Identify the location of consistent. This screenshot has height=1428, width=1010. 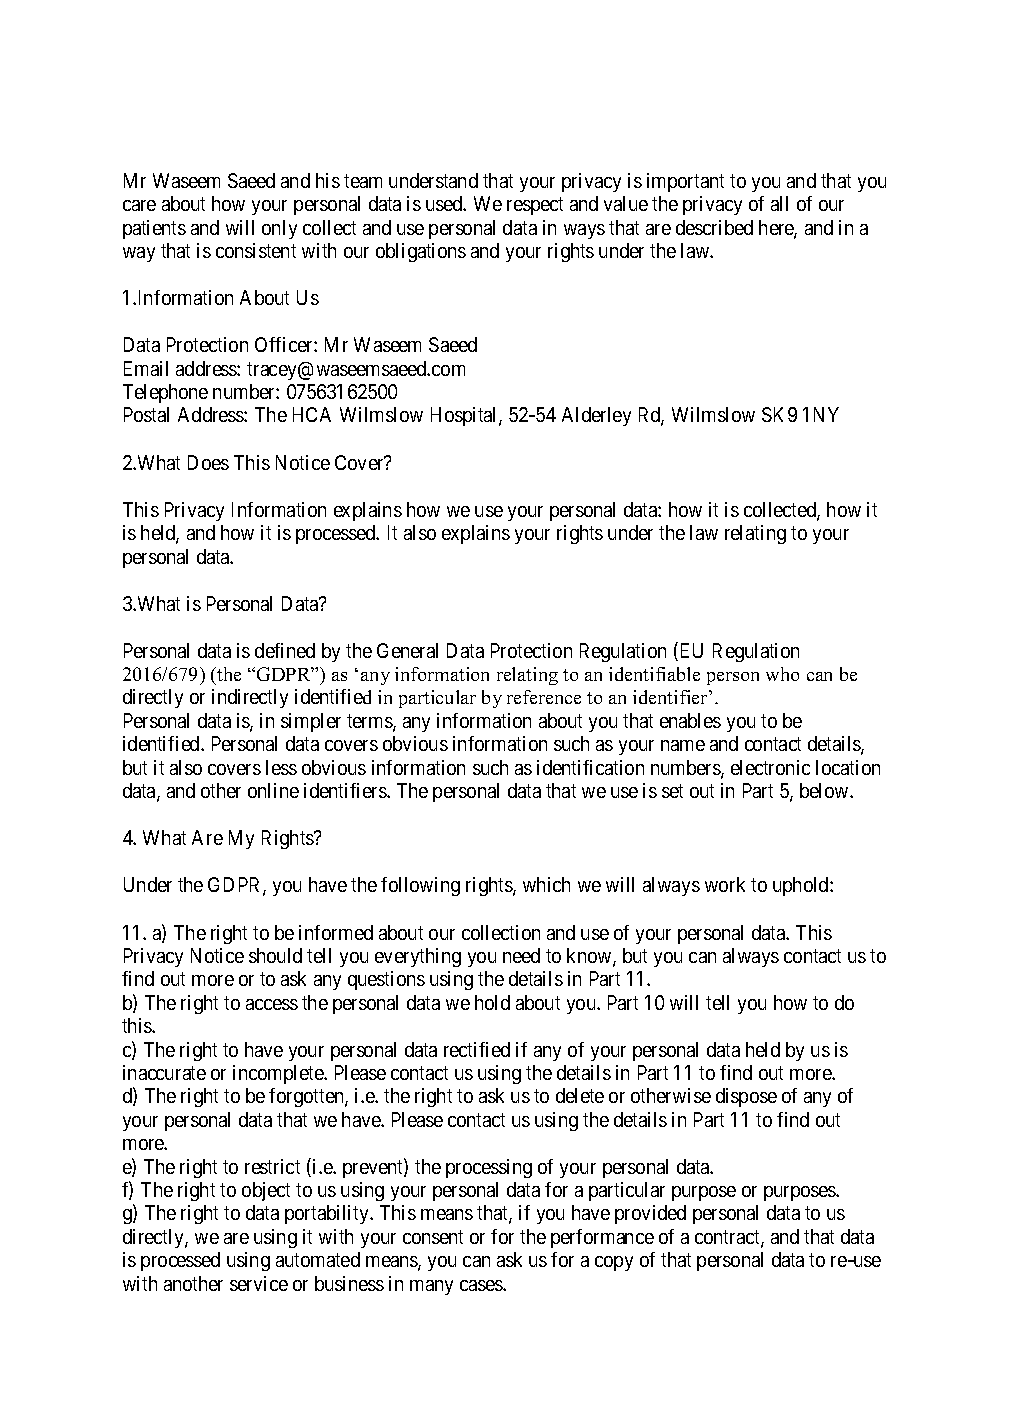
(256, 250).
